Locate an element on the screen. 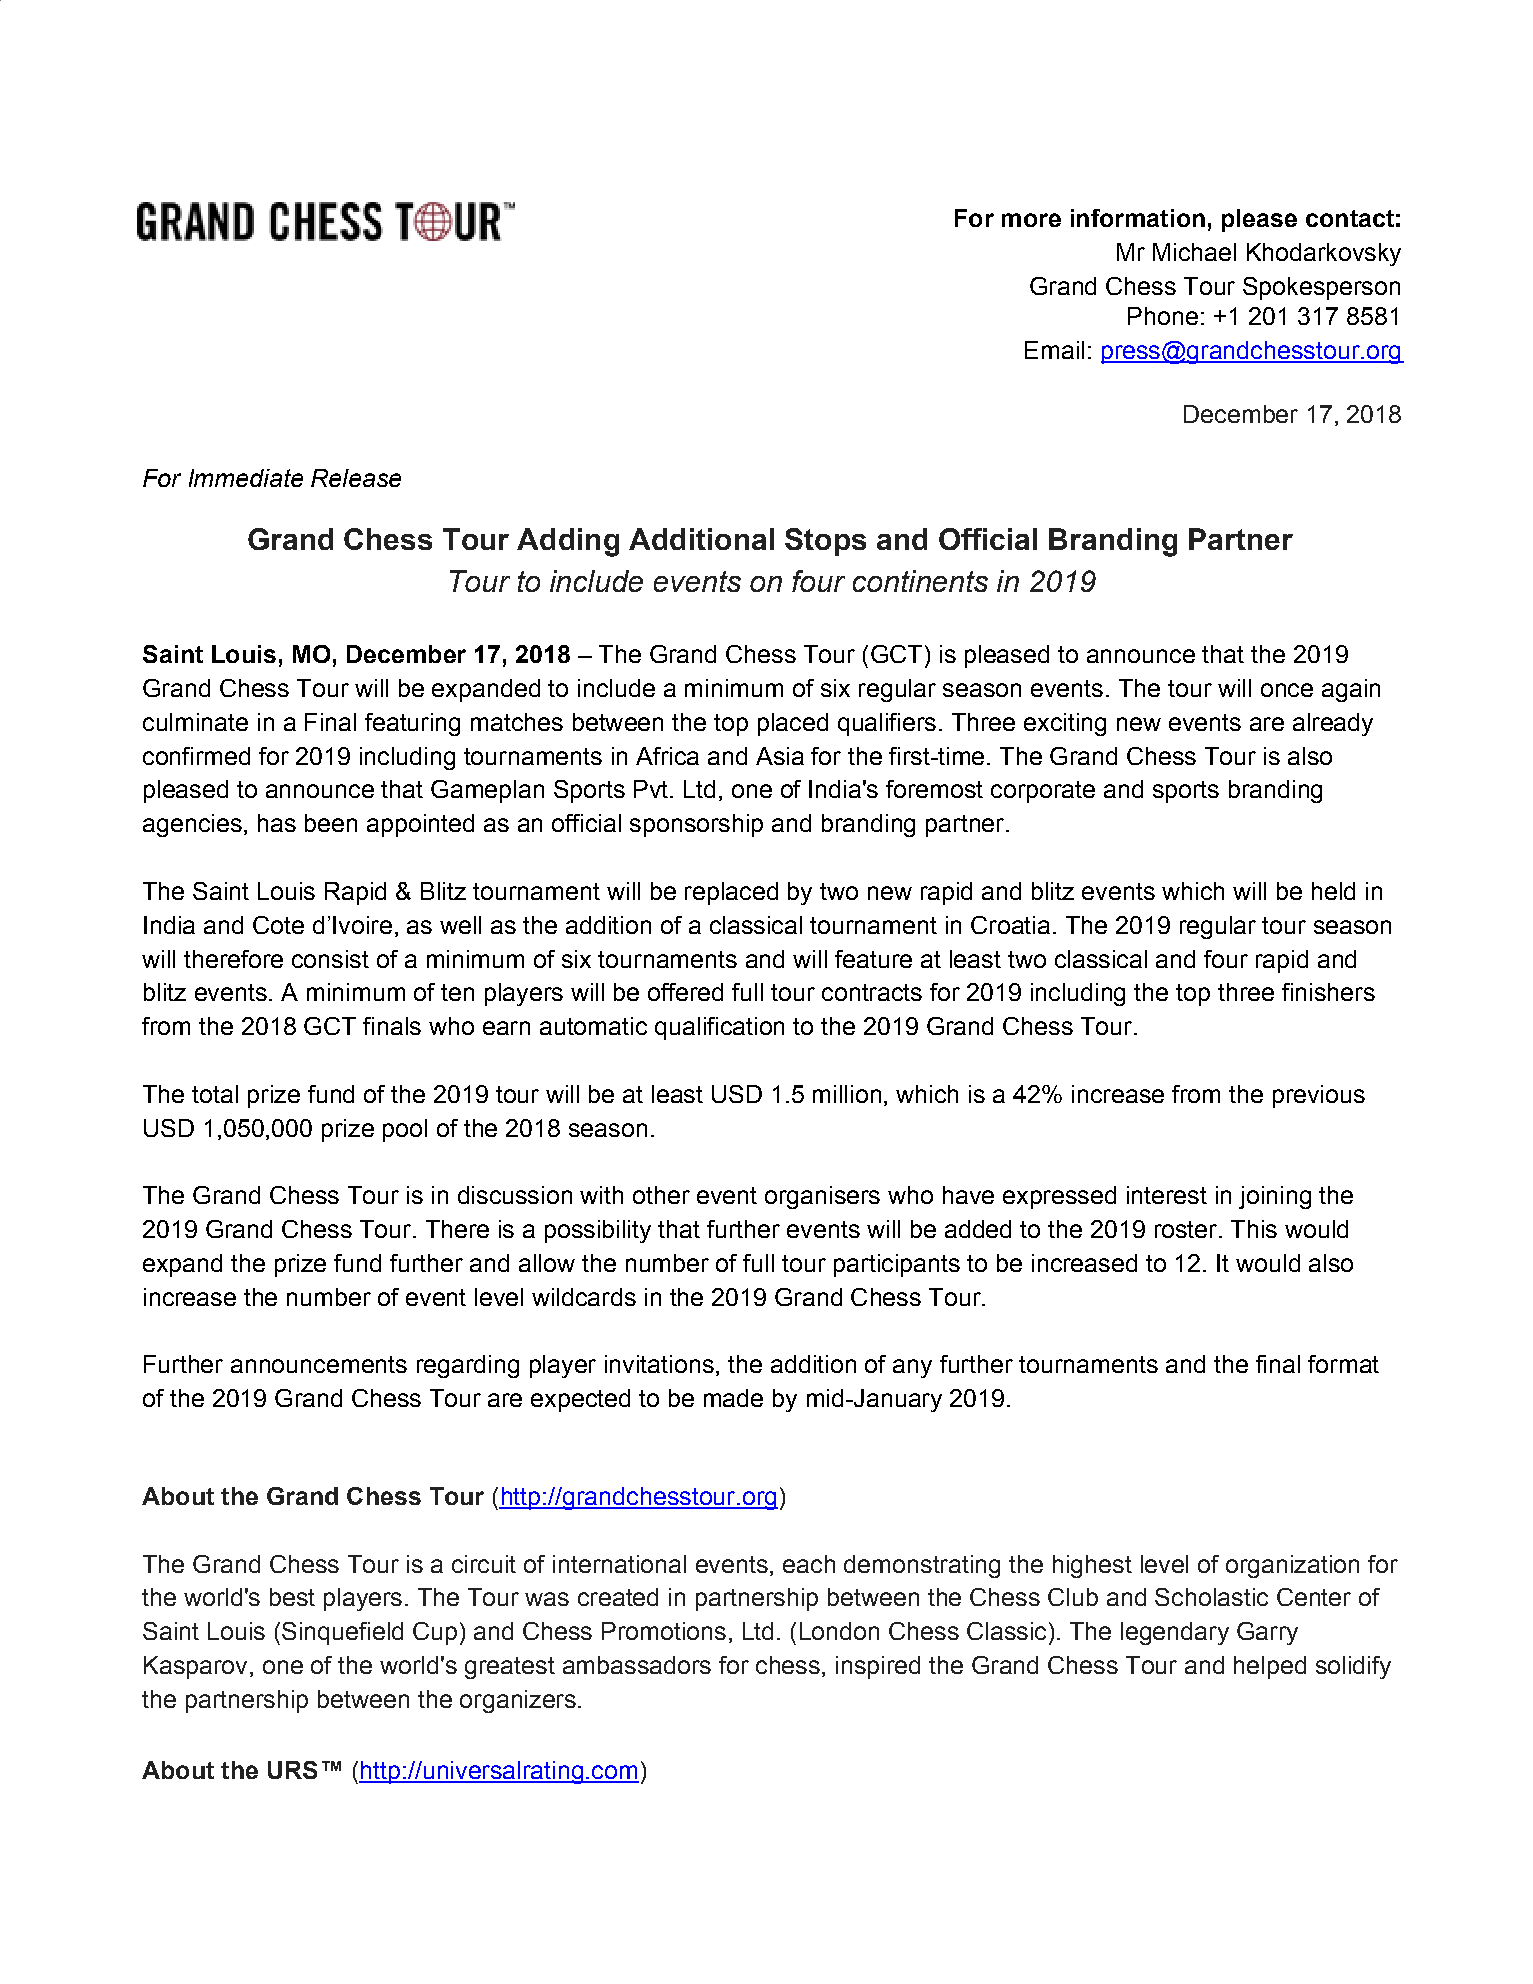  helped is located at coordinates (1270, 1667).
